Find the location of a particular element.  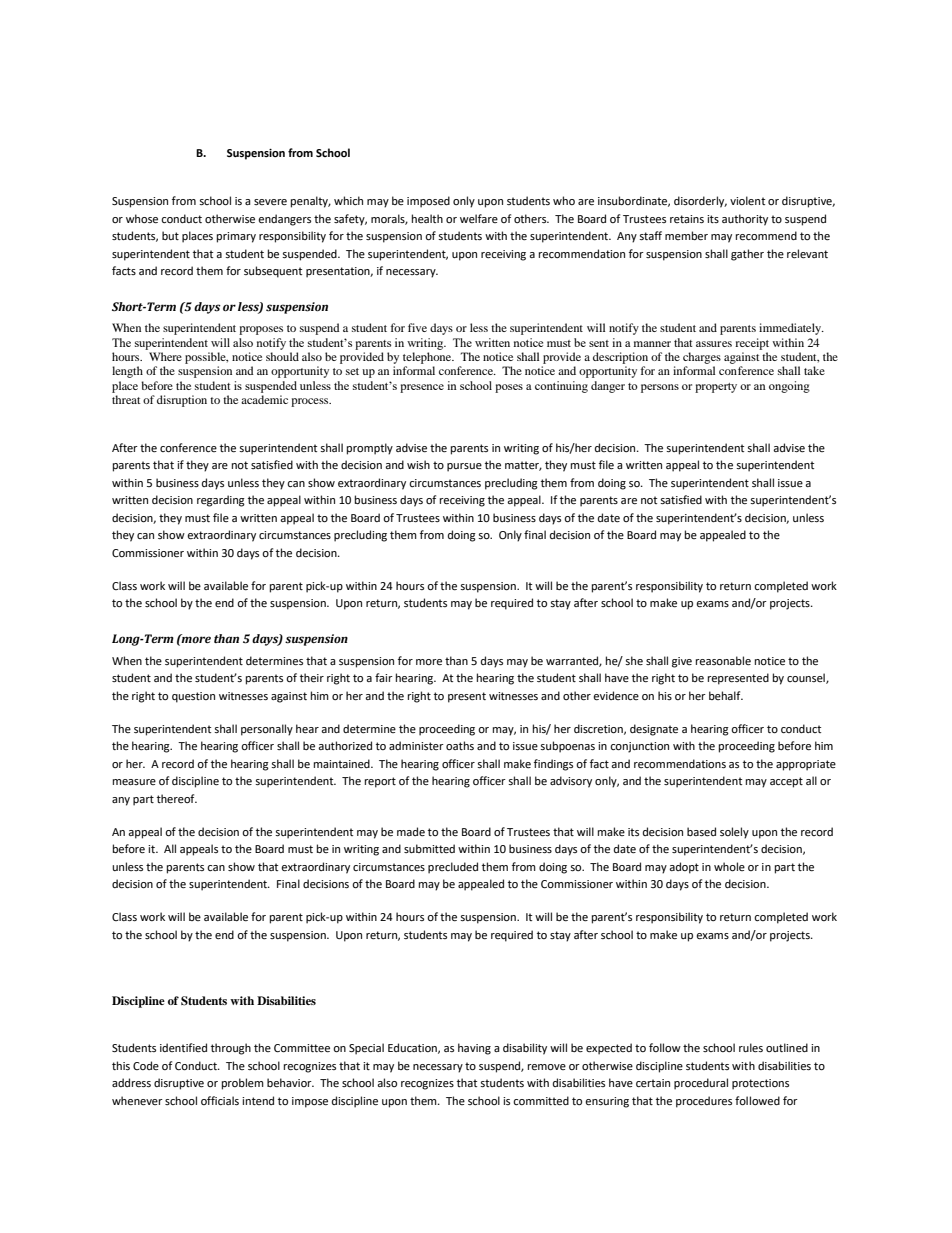

accept is located at coordinates (786, 782).
